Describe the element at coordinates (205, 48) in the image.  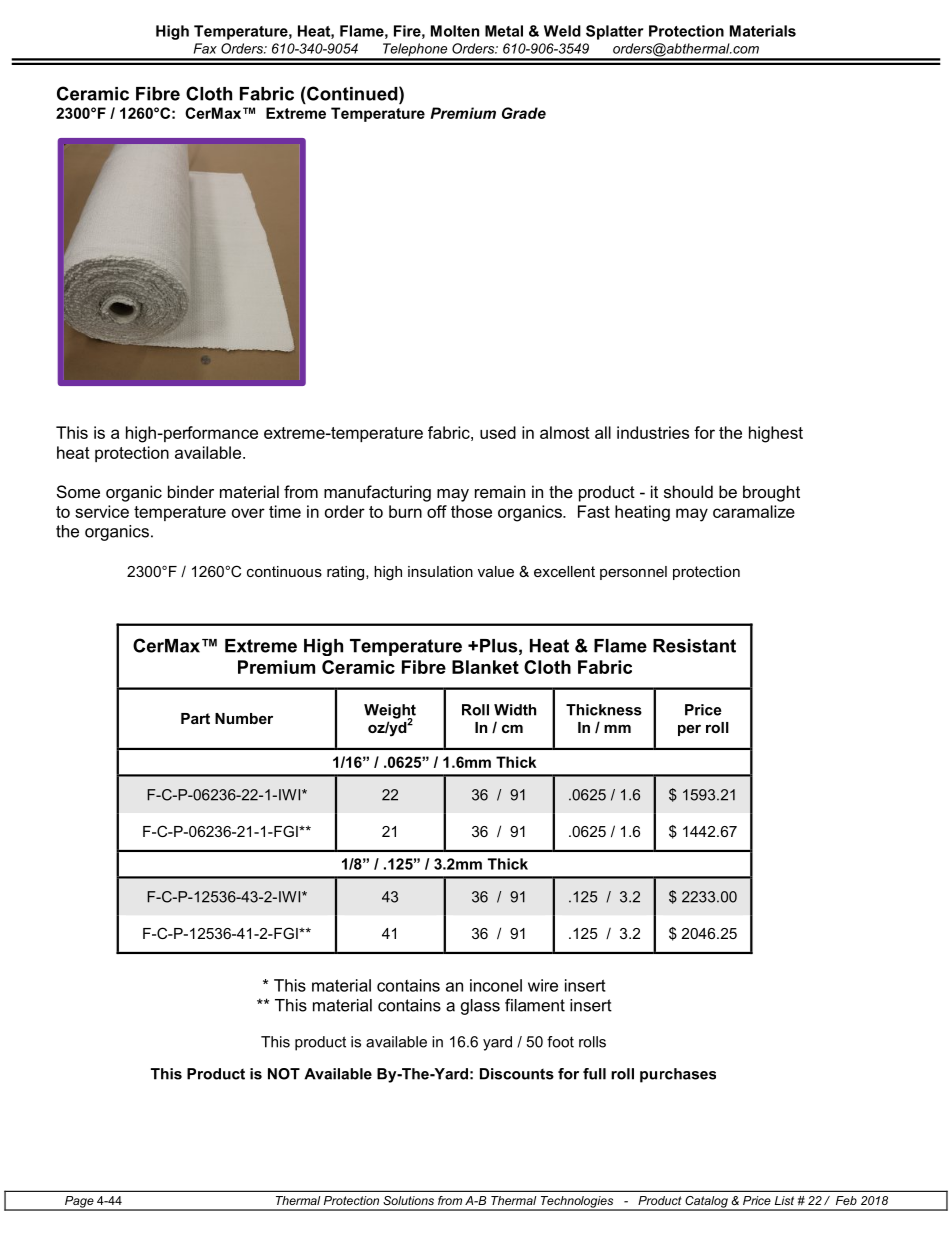
I see `Fax` at that location.
